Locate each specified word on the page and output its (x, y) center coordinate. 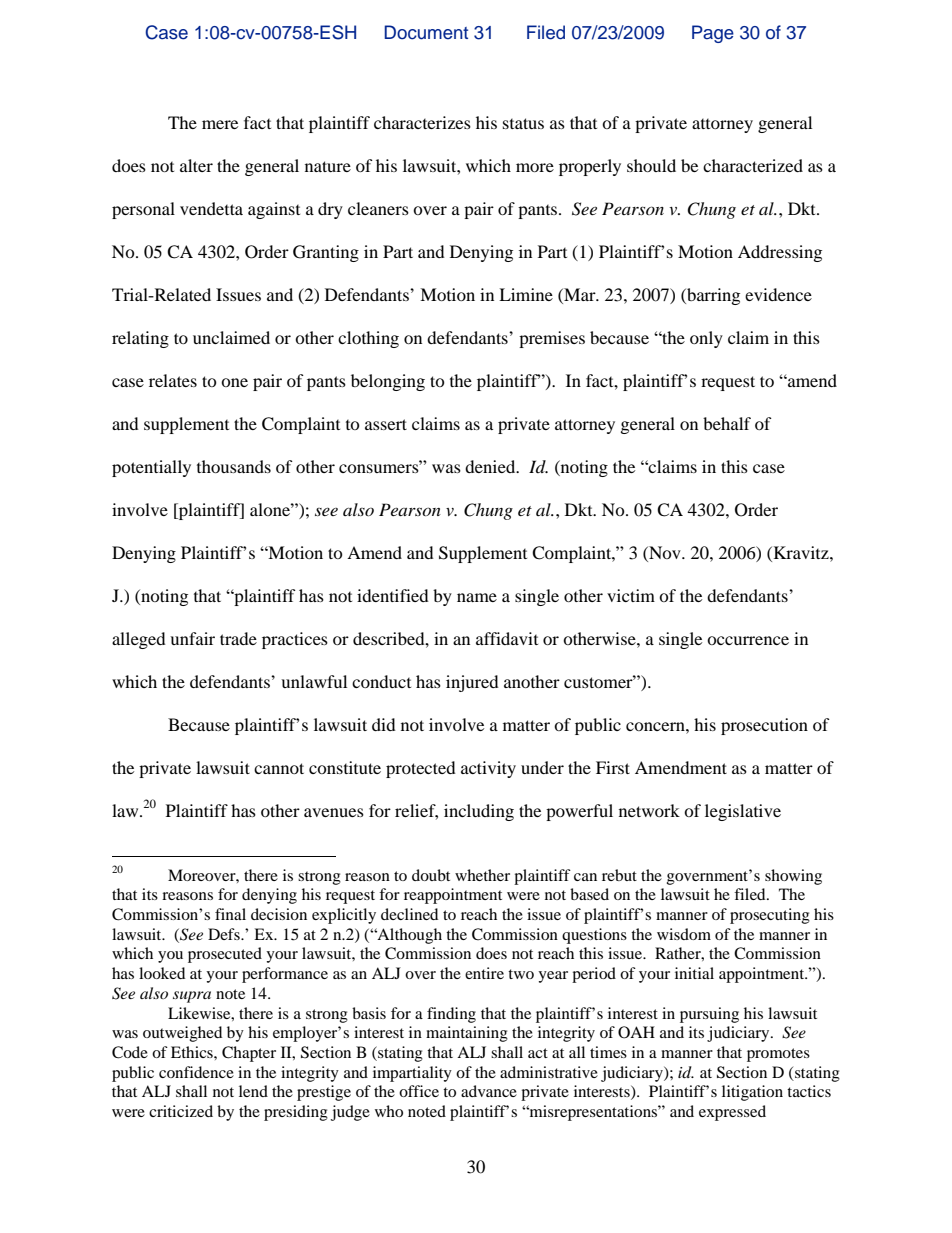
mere (220, 124)
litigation (752, 1093)
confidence (196, 1072)
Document (426, 32)
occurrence (748, 640)
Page (713, 34)
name (477, 597)
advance (489, 1091)
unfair (192, 638)
